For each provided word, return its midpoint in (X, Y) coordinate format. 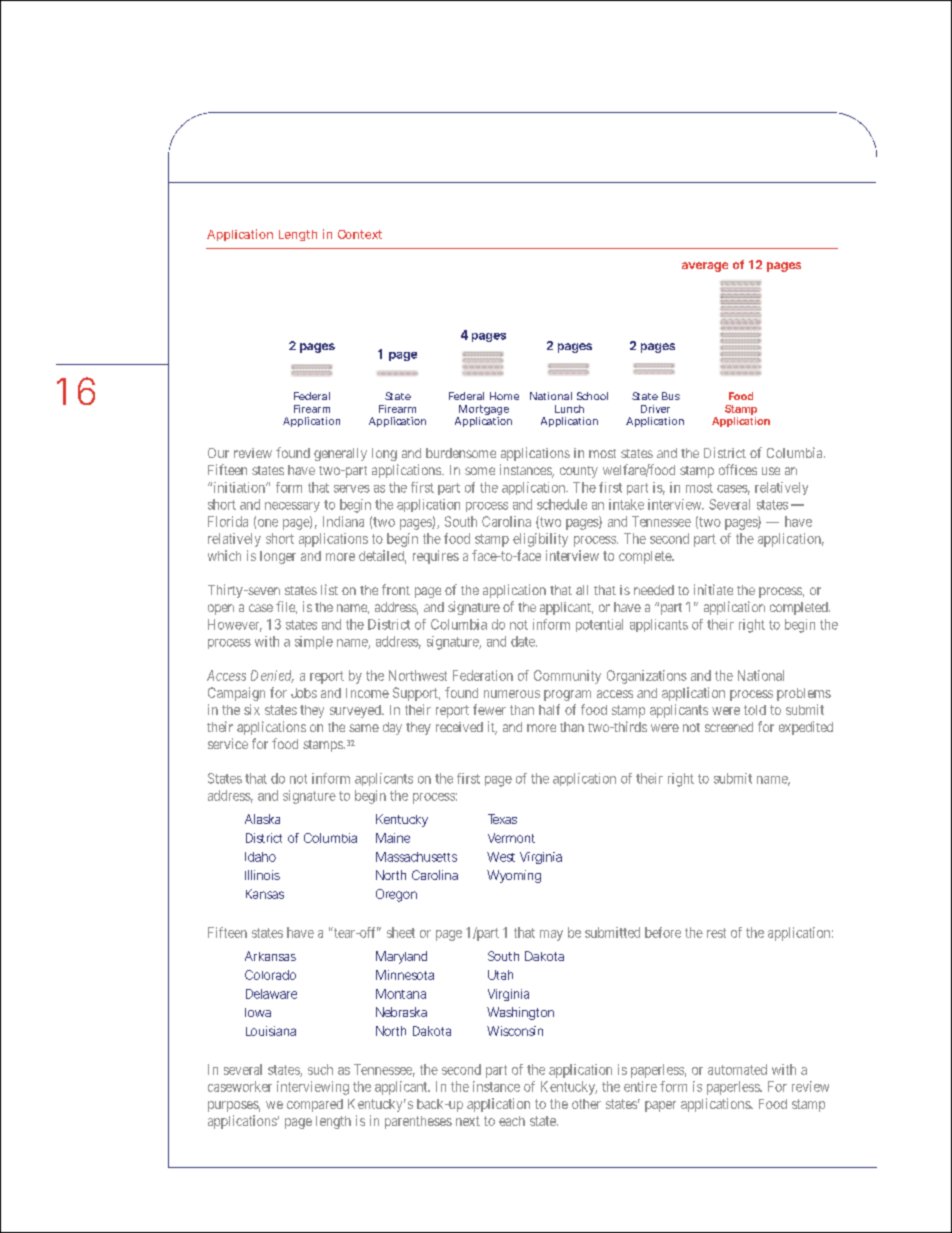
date (524, 641)
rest (716, 933)
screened (729, 727)
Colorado (270, 975)
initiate (713, 589)
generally (340, 454)
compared (315, 1105)
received (459, 727)
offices (738, 469)
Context (360, 234)
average (705, 267)
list (329, 589)
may (551, 935)
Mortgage (483, 411)
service (228, 743)
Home (504, 396)
